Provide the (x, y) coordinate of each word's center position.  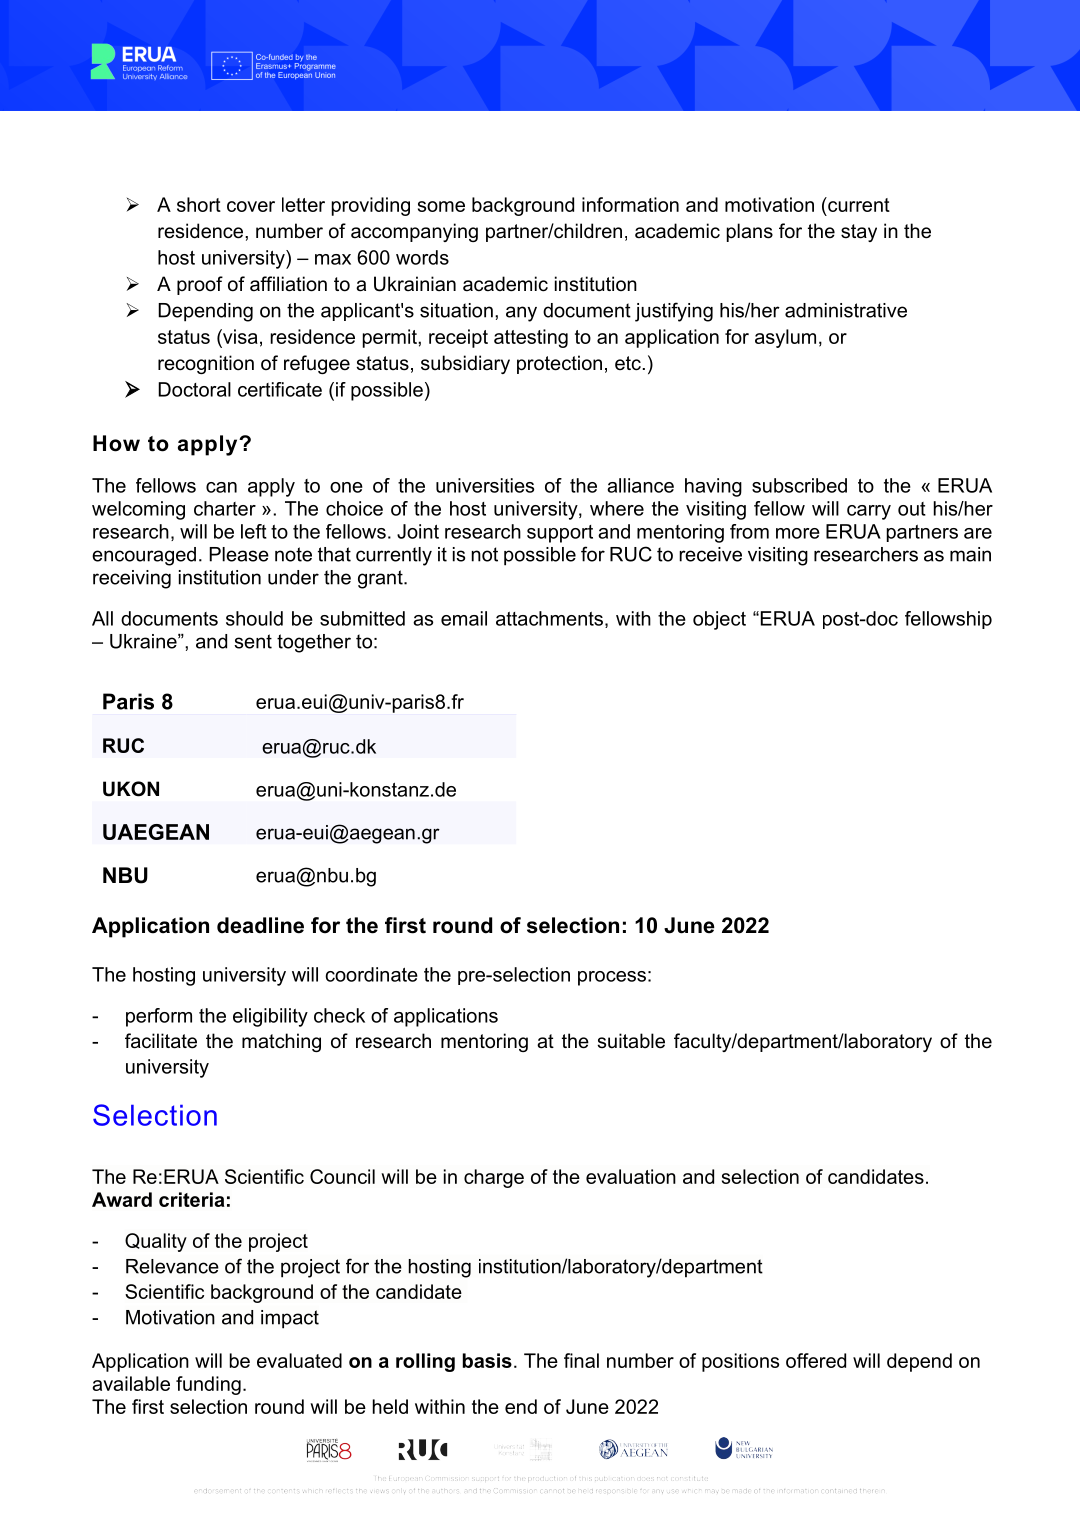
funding (208, 1385)
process (612, 978)
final (581, 1360)
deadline (260, 925)
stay (859, 233)
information (630, 204)
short (199, 204)
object (719, 620)
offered (816, 1360)
